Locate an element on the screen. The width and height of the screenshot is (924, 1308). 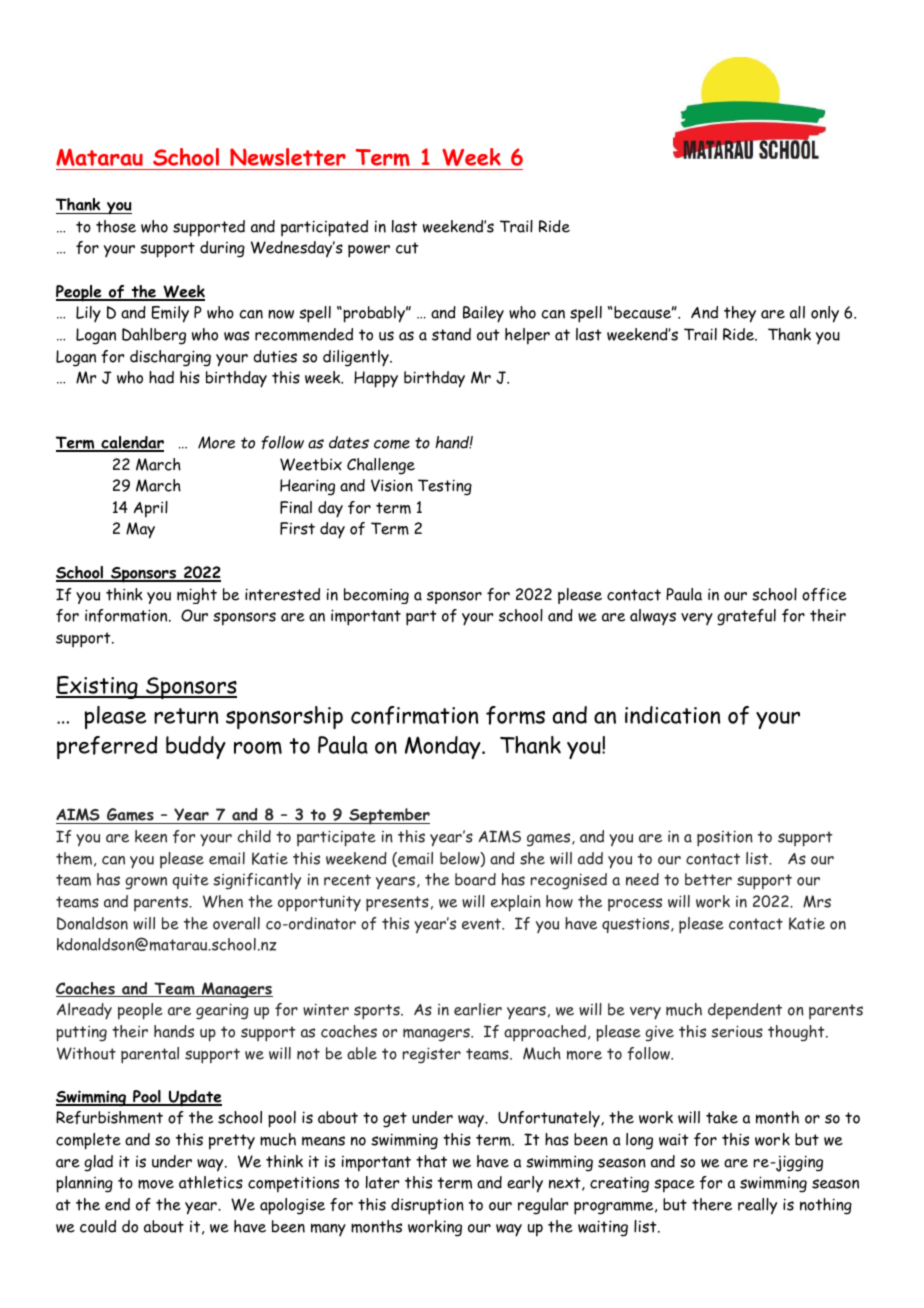
disruption is located at coordinates (427, 1206).
